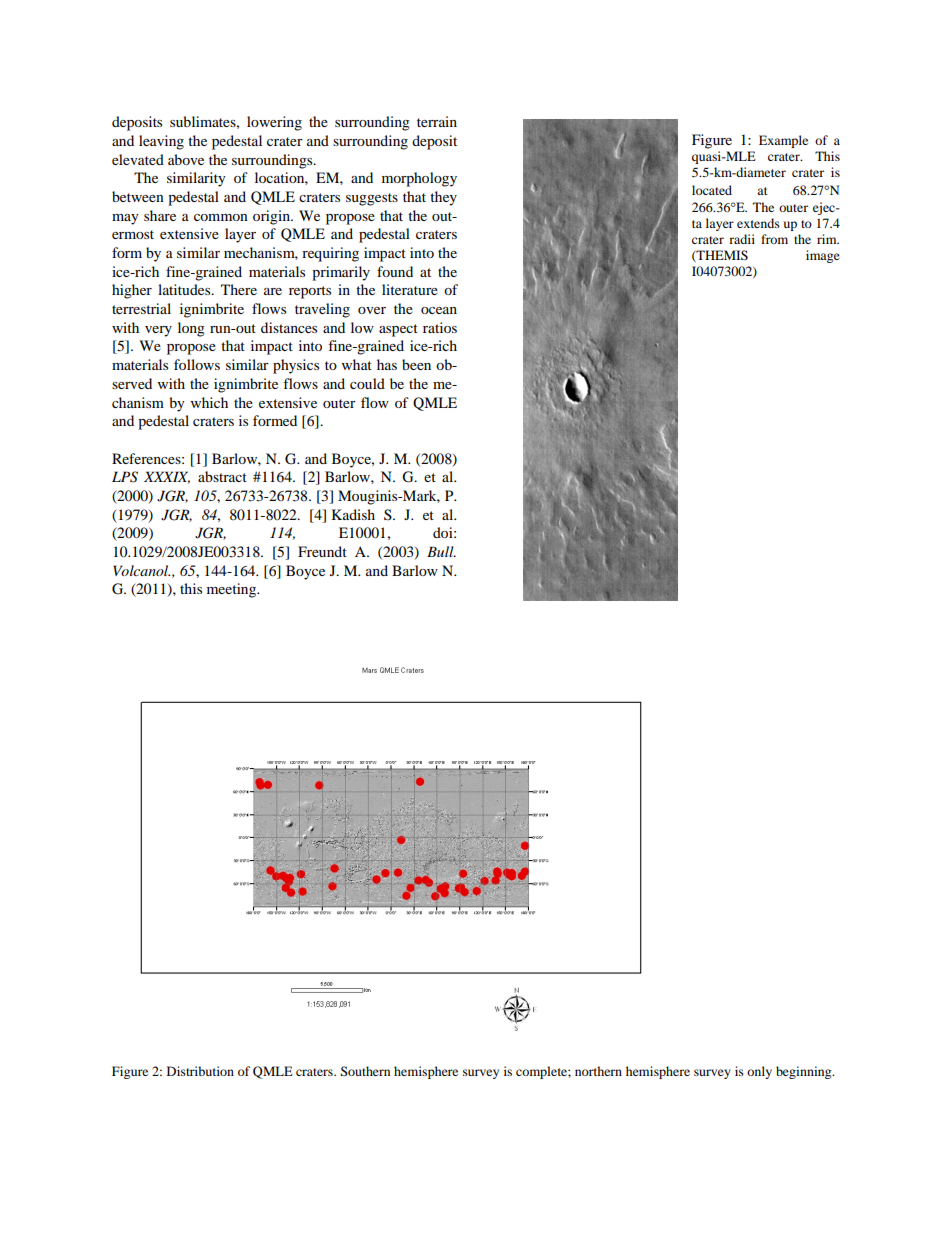  I want to click on above, so click(186, 159).
